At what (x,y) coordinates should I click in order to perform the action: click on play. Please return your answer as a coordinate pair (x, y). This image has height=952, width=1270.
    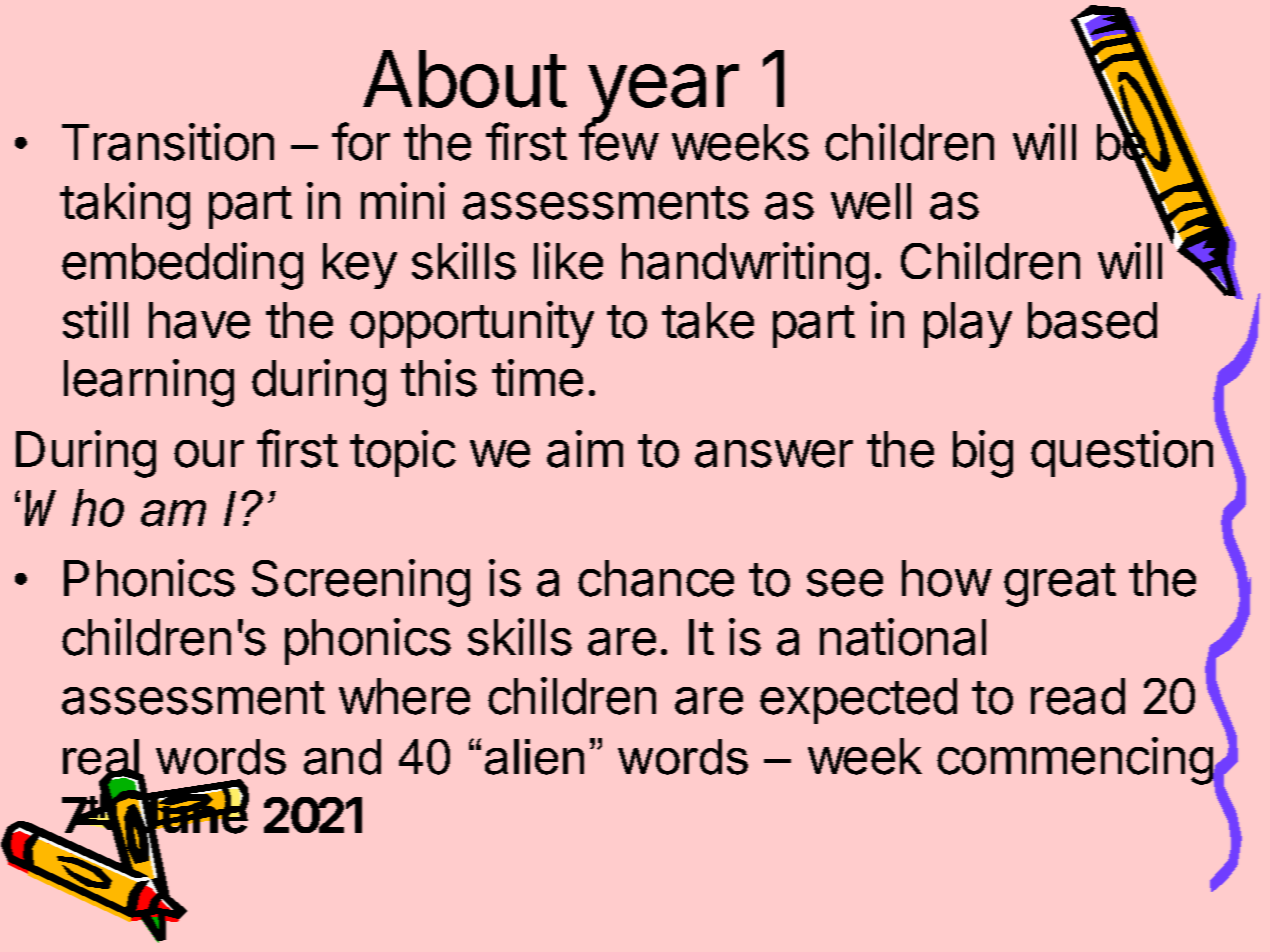
    Looking at the image, I should click on (968, 325).
